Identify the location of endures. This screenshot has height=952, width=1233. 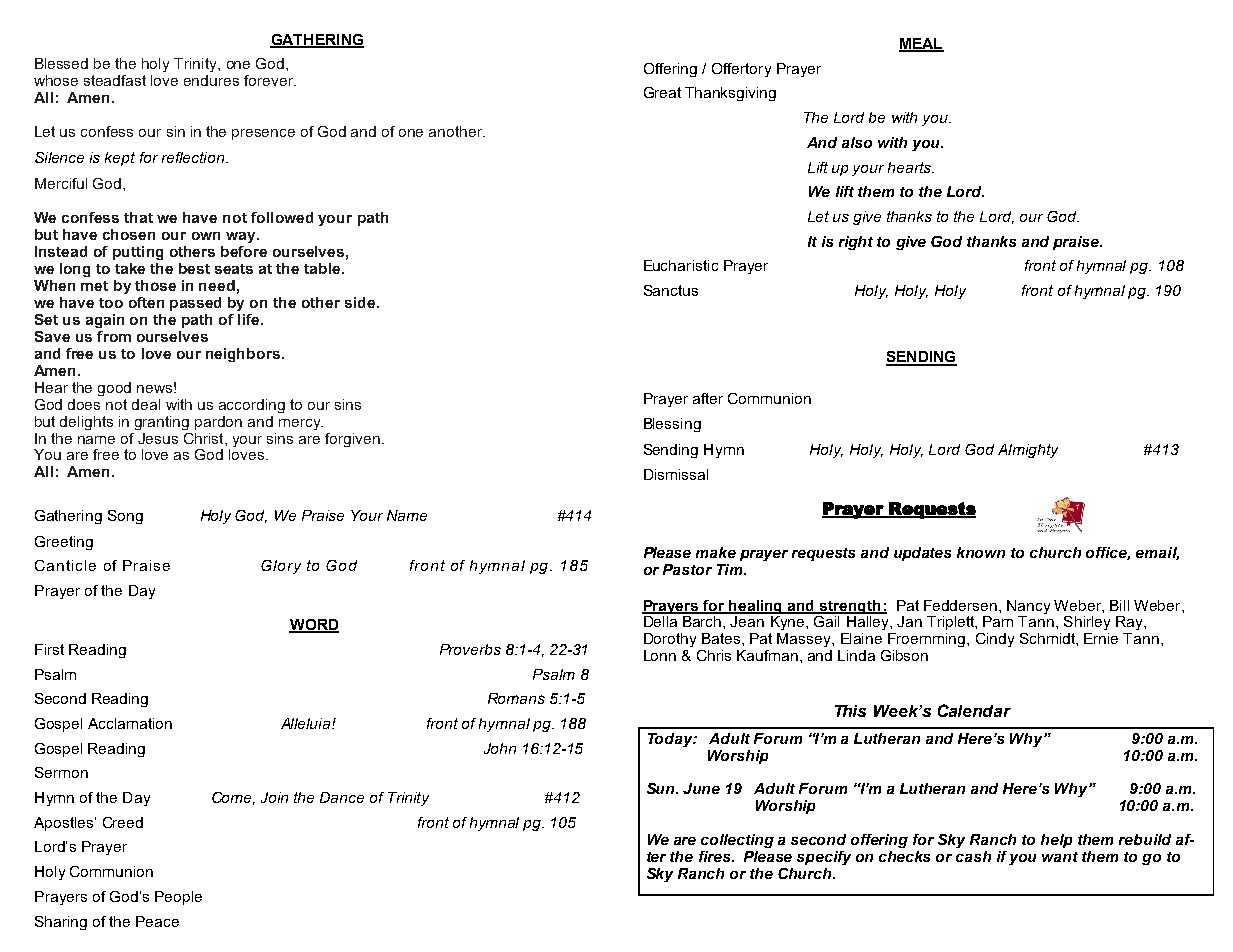
(211, 80).
